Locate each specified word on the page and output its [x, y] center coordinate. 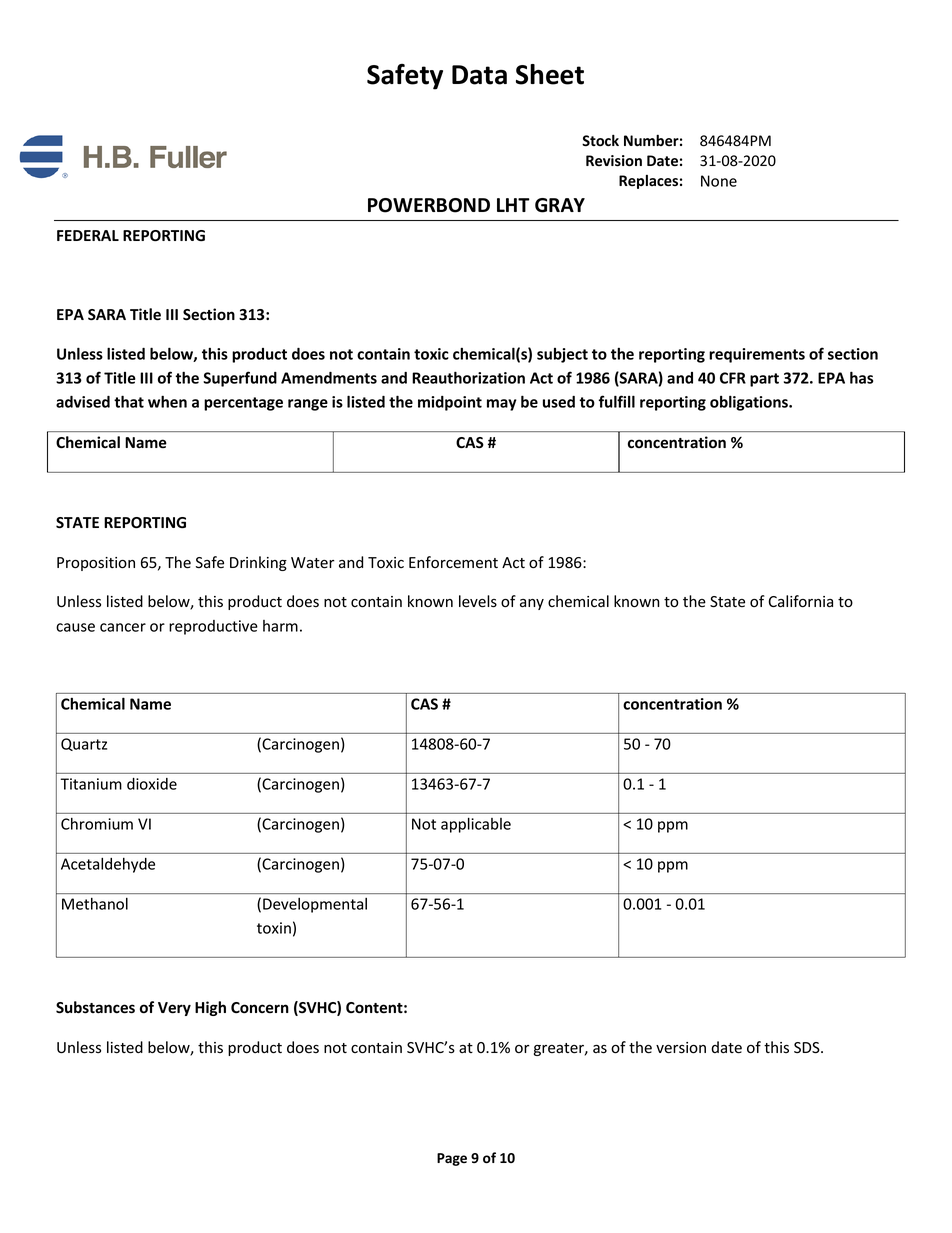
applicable [476, 825]
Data [479, 75]
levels [478, 601]
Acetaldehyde [108, 865]
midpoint [450, 403]
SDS [808, 1048]
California [800, 601]
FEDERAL [88, 235]
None [719, 181]
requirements [757, 355]
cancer [123, 627]
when [167, 401]
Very [174, 1009]
